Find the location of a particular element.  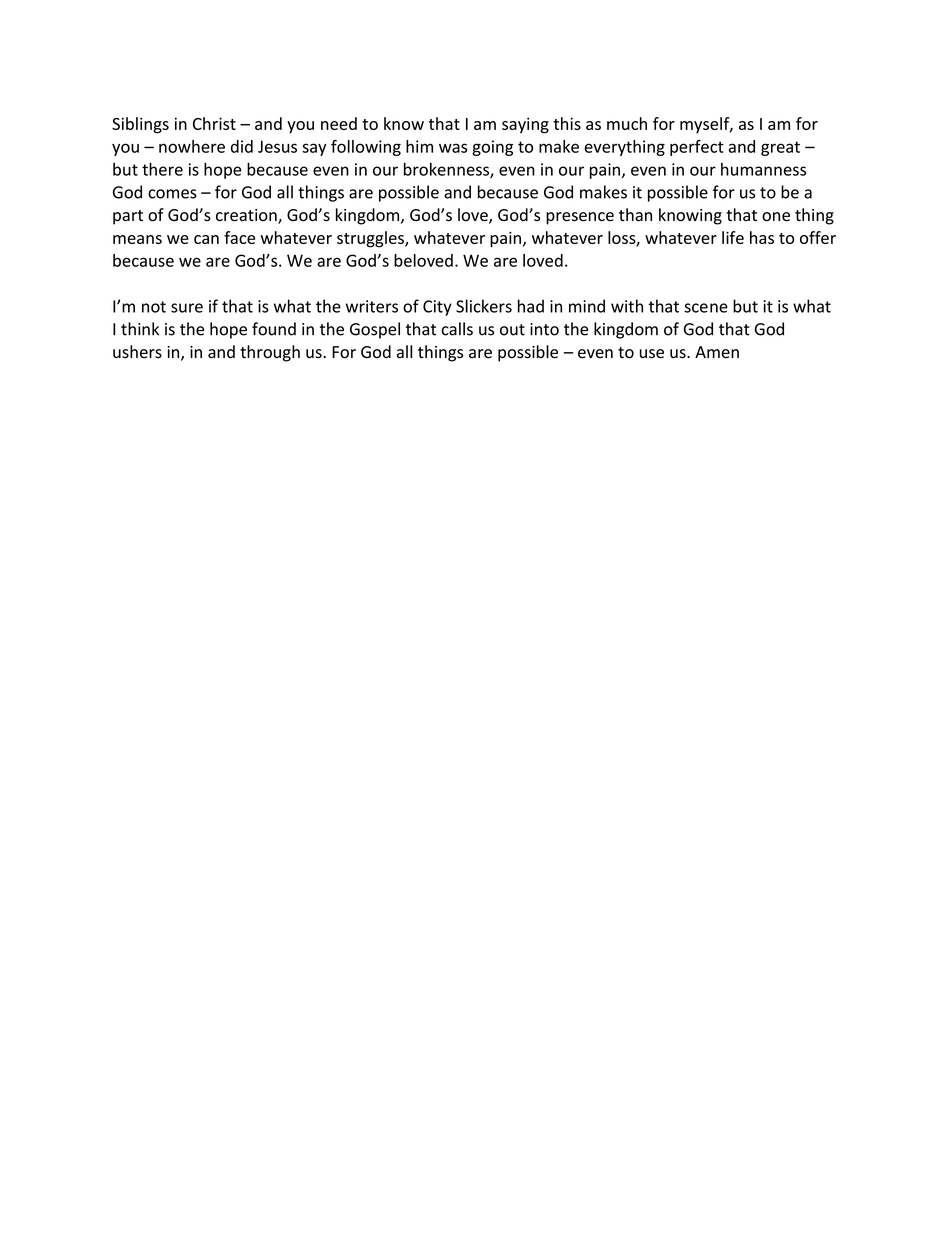

can is located at coordinates (206, 239).
